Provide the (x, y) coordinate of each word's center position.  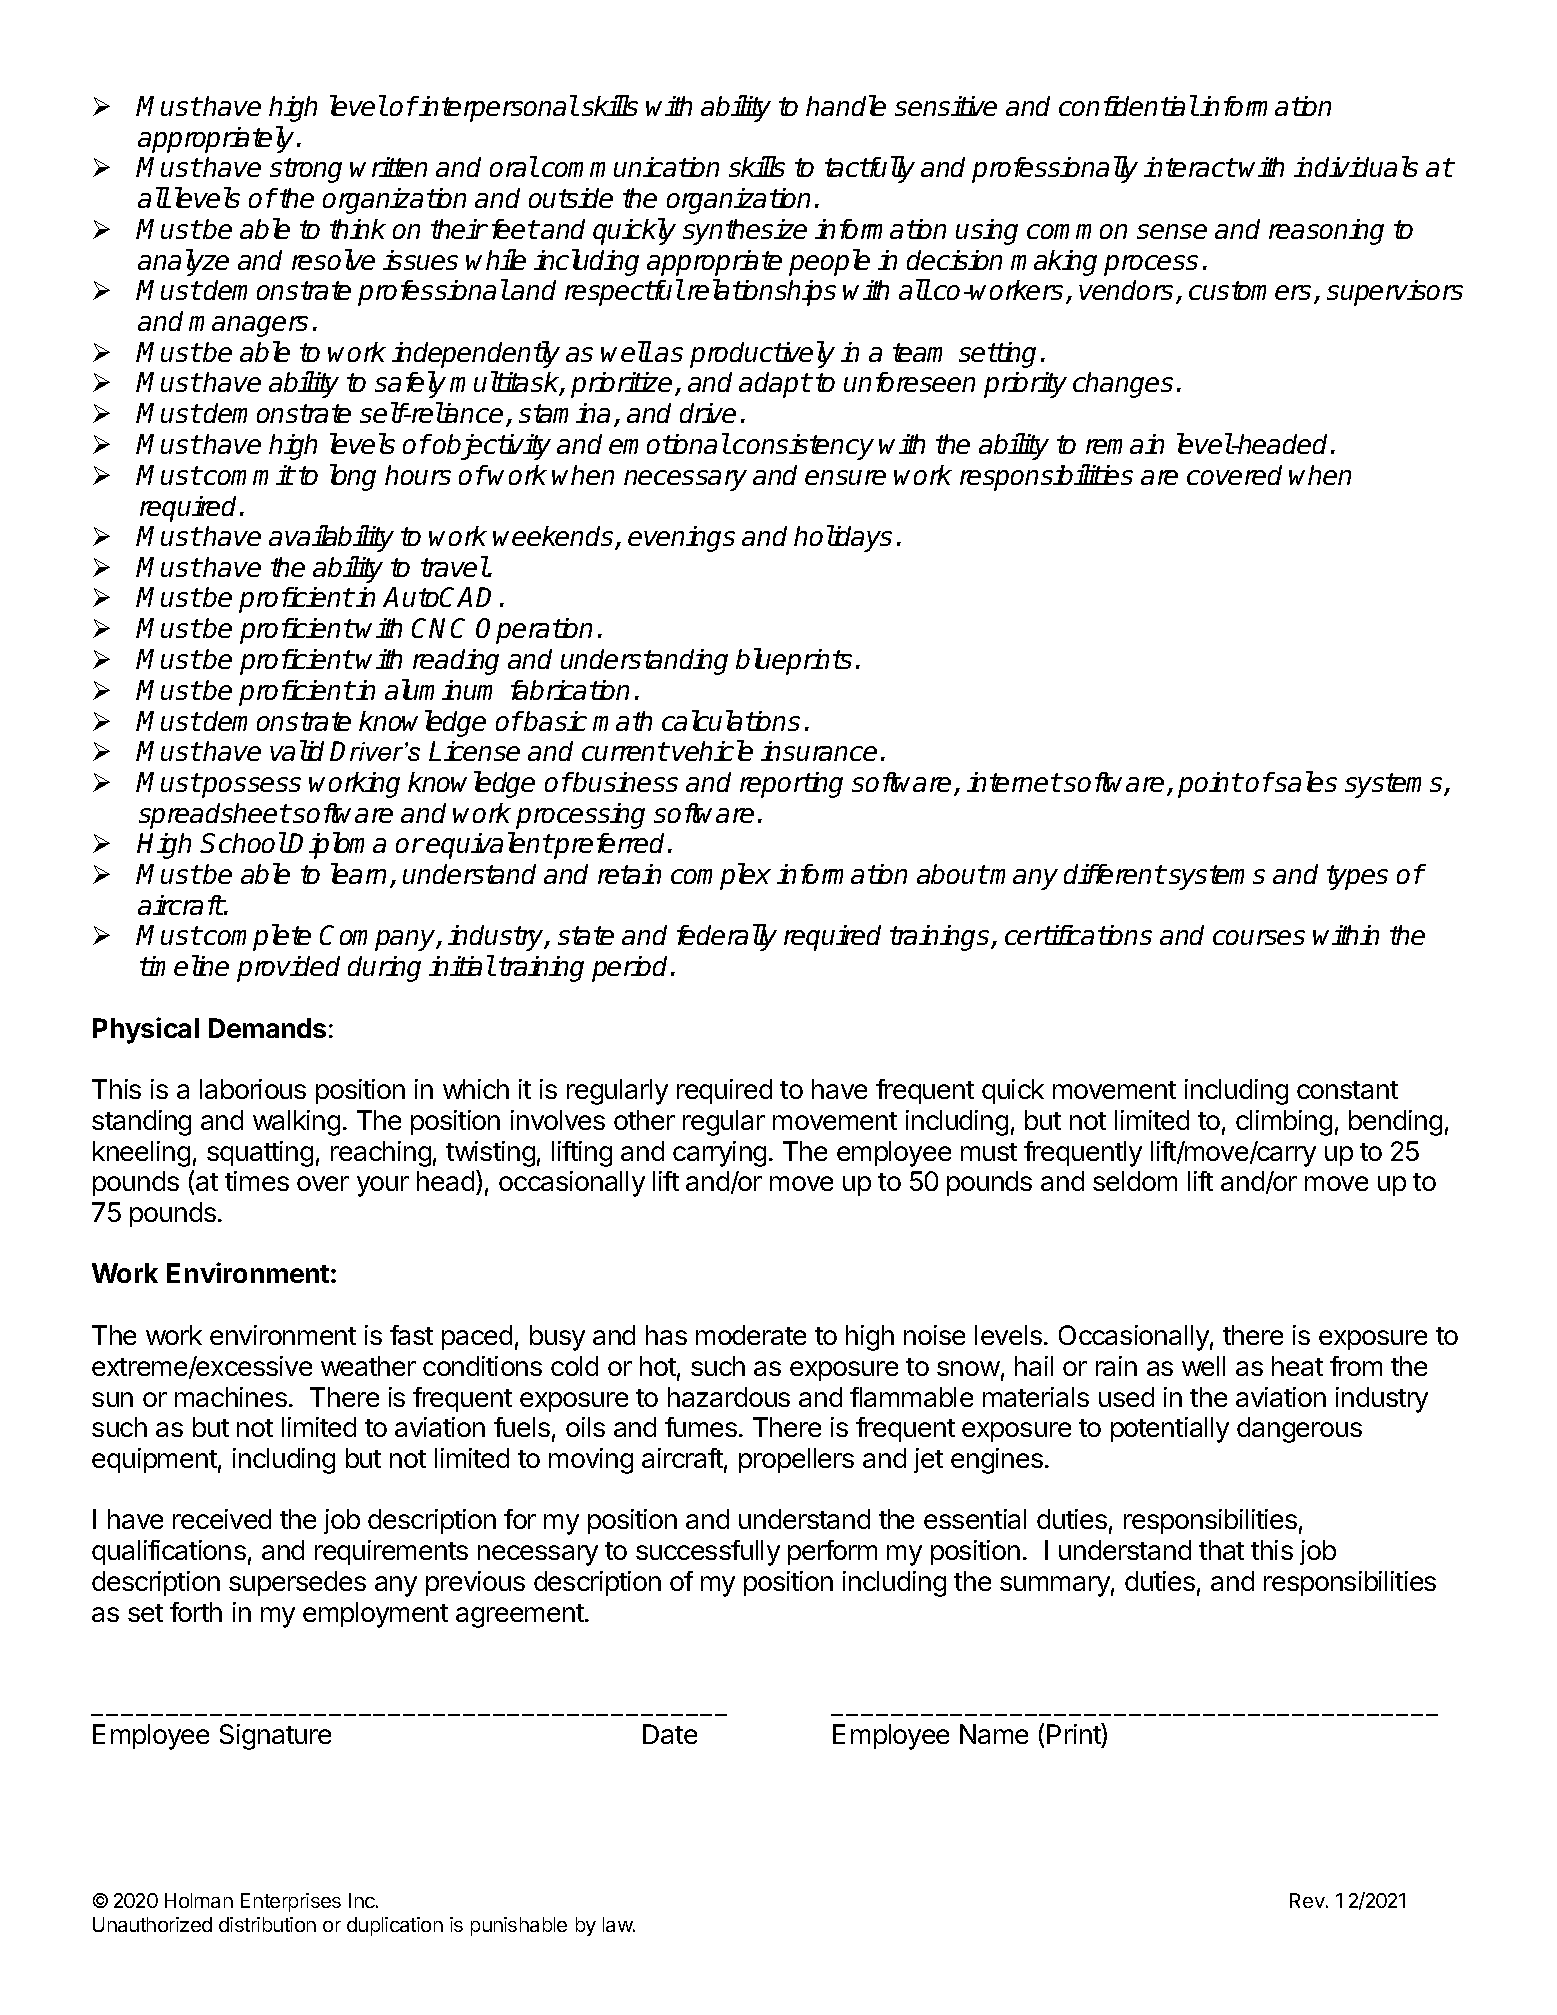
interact (1190, 167)
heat (1297, 1366)
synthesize (745, 232)
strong (306, 170)
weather (368, 1366)
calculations (731, 720)
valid (297, 750)
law (618, 1924)
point (1210, 785)
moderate (751, 1335)
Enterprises (291, 1902)
